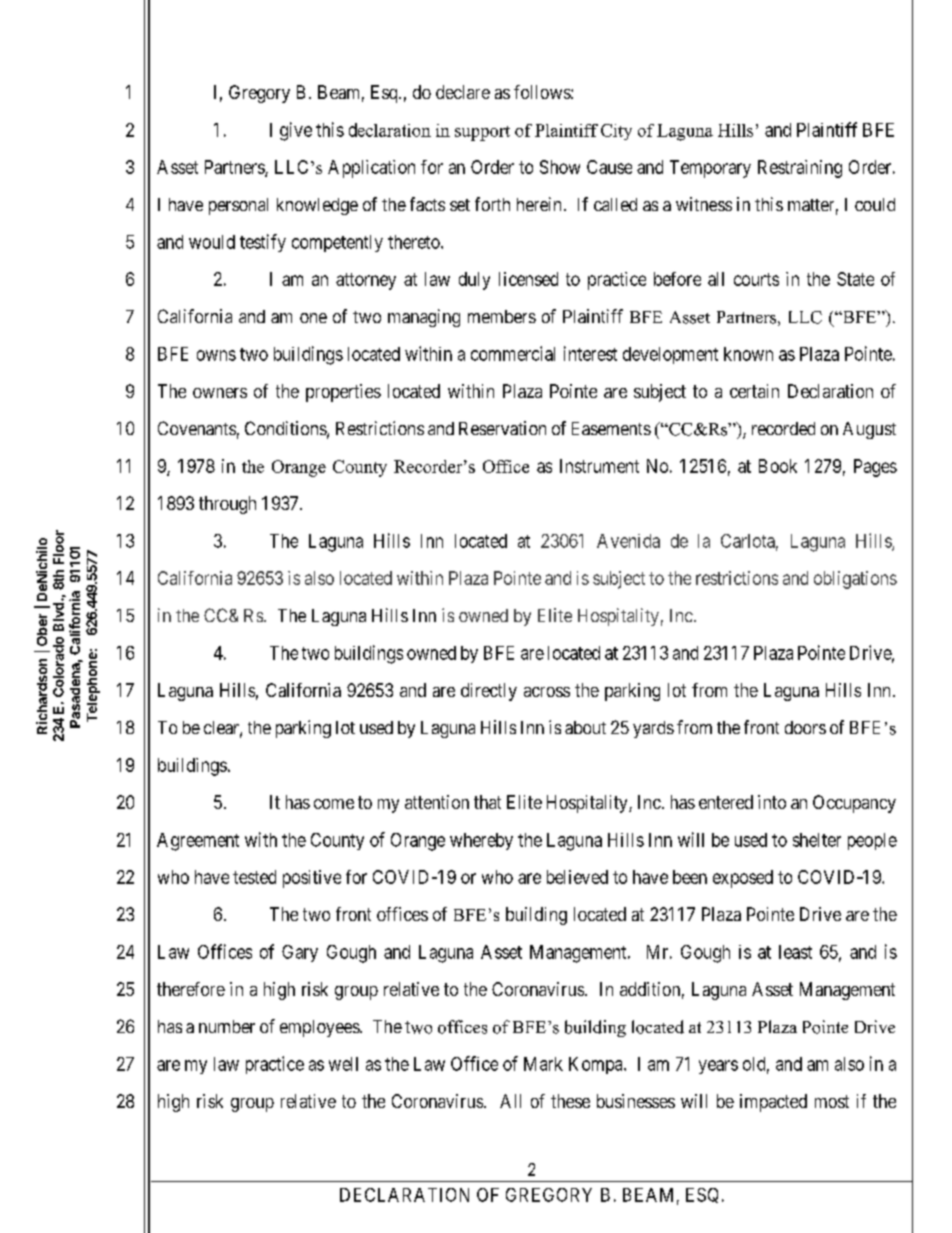 This screenshot has width=952, height=1233. Describe the element at coordinates (805, 727) in the screenshot. I see `doors` at that location.
